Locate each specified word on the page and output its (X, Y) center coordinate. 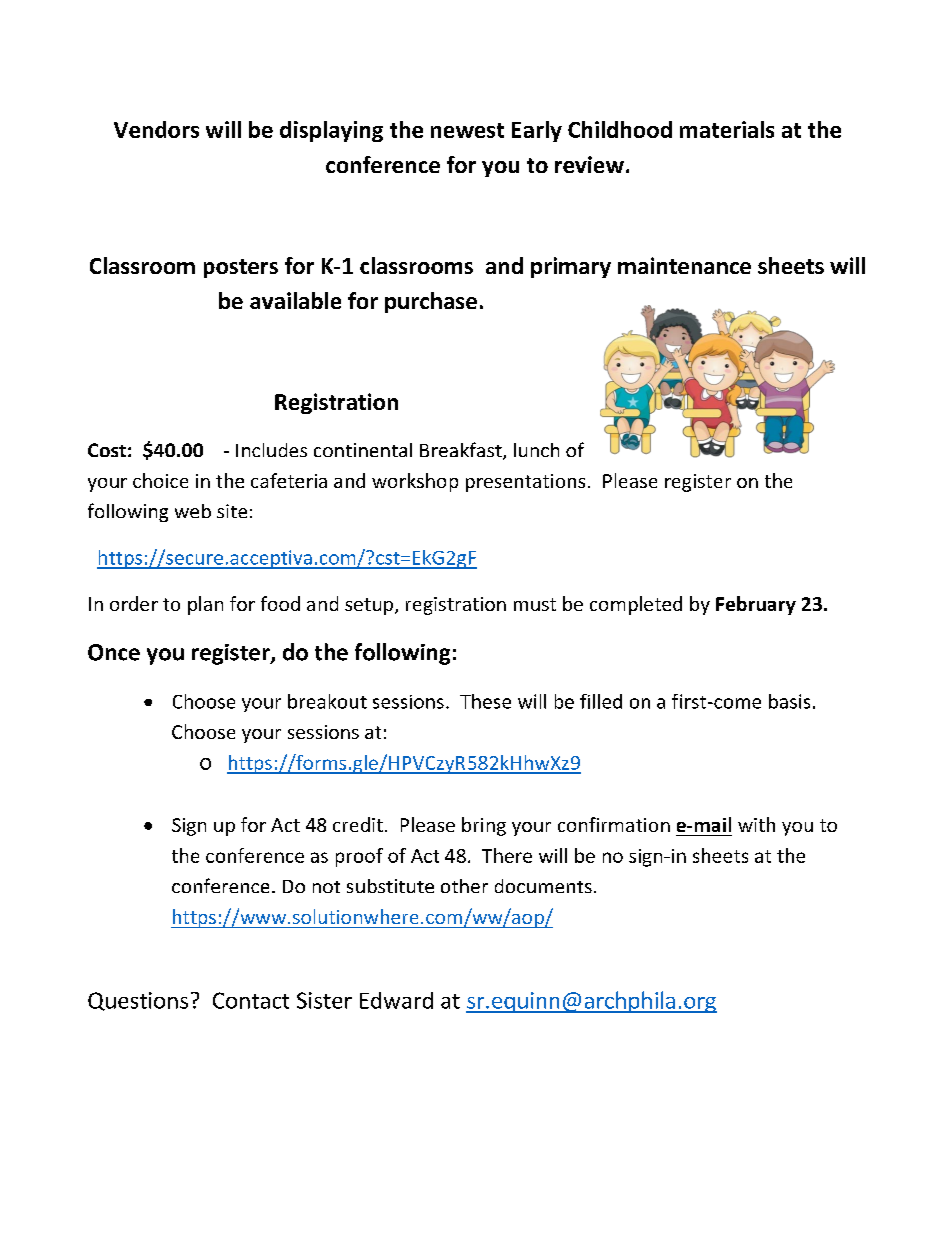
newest (467, 130)
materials (727, 129)
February (756, 605)
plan (205, 605)
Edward (396, 1000)
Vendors (156, 129)
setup (369, 606)
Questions (138, 1001)
